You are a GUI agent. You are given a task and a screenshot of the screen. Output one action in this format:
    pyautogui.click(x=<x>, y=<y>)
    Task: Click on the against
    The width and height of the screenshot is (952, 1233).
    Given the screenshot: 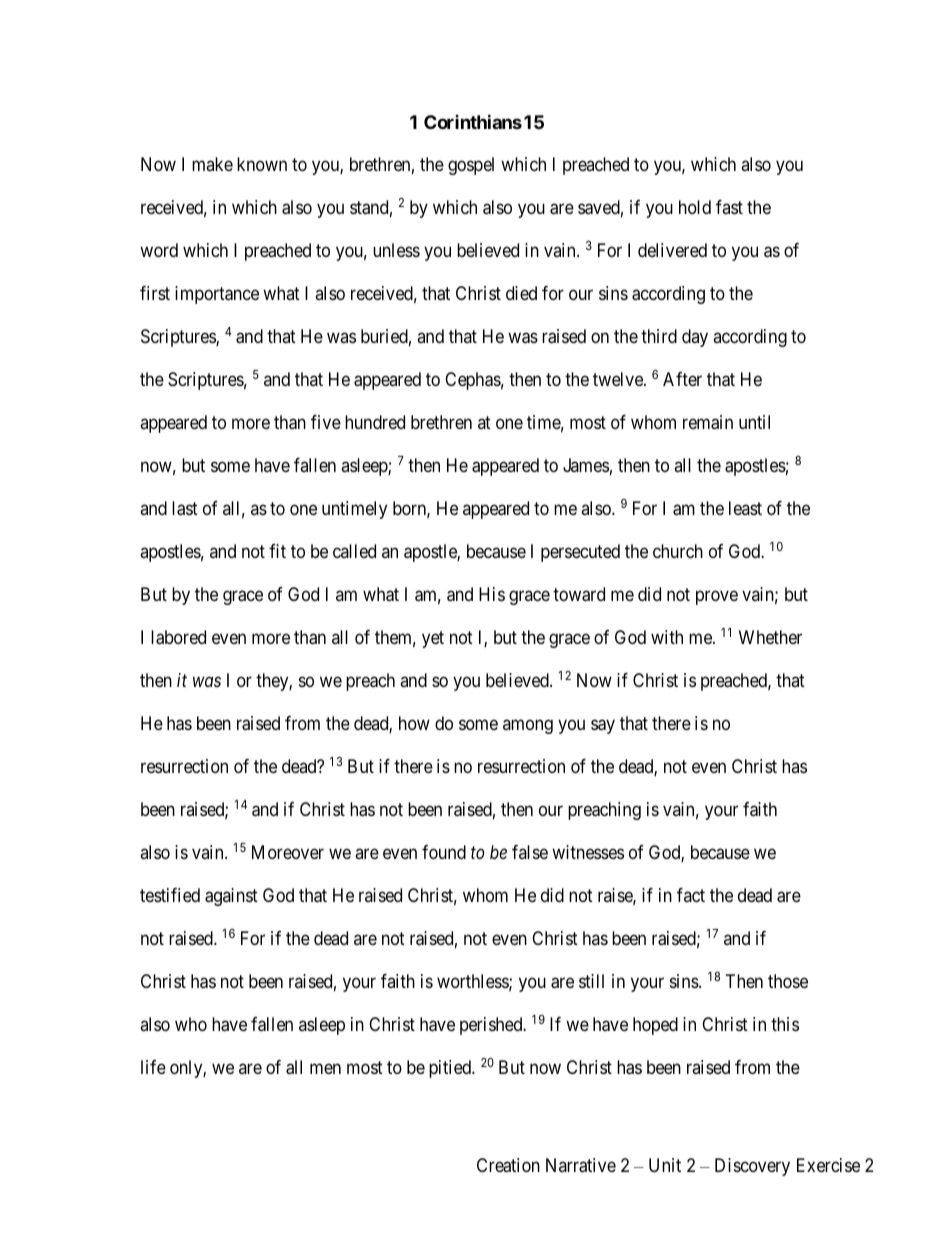 What is the action you would take?
    pyautogui.click(x=231, y=897)
